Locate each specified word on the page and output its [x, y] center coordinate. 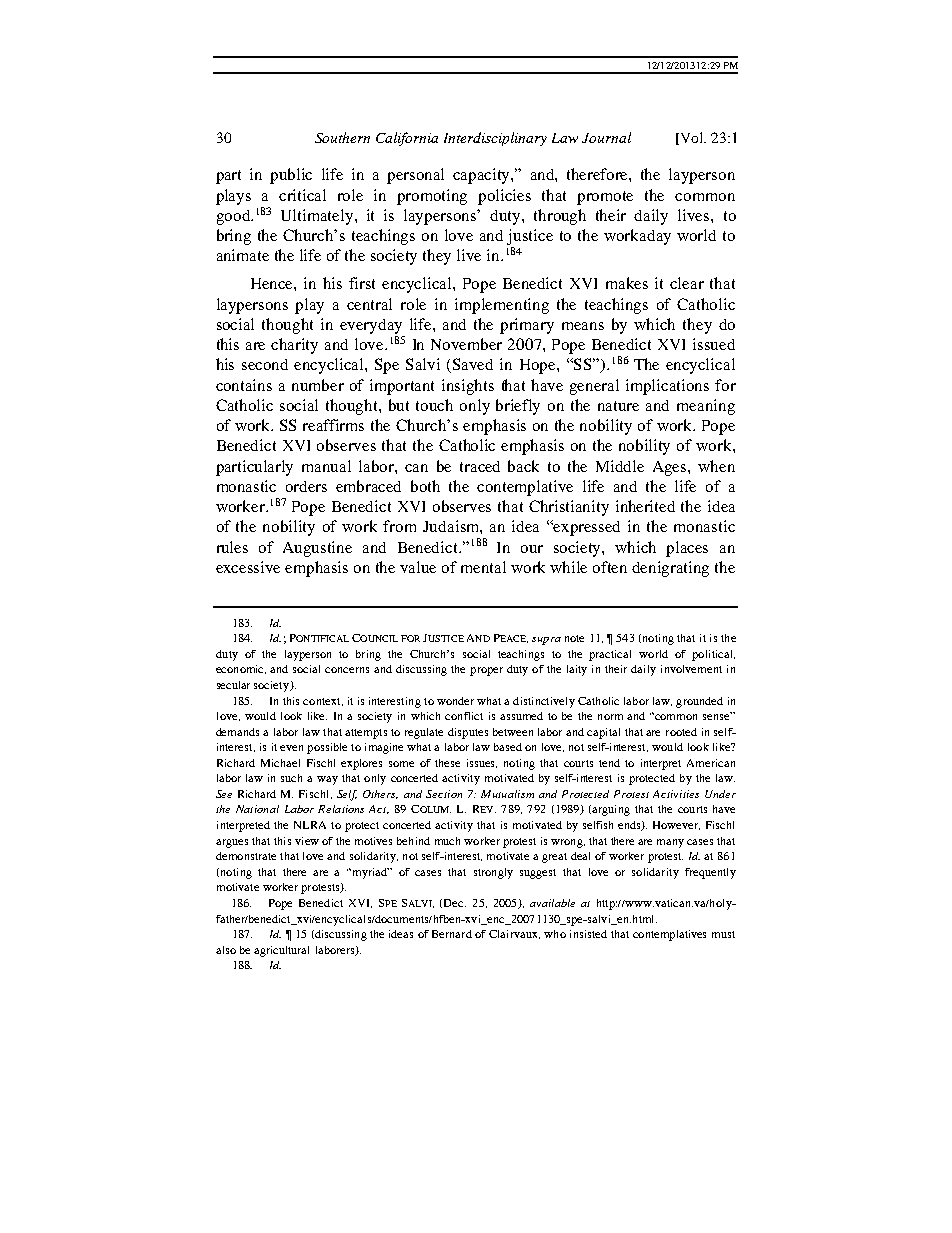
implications [667, 387]
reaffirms [333, 425]
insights [468, 387]
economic [241, 669]
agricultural [281, 951]
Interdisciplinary [495, 139]
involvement [691, 669]
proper [486, 671]
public [291, 176]
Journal [606, 137]
